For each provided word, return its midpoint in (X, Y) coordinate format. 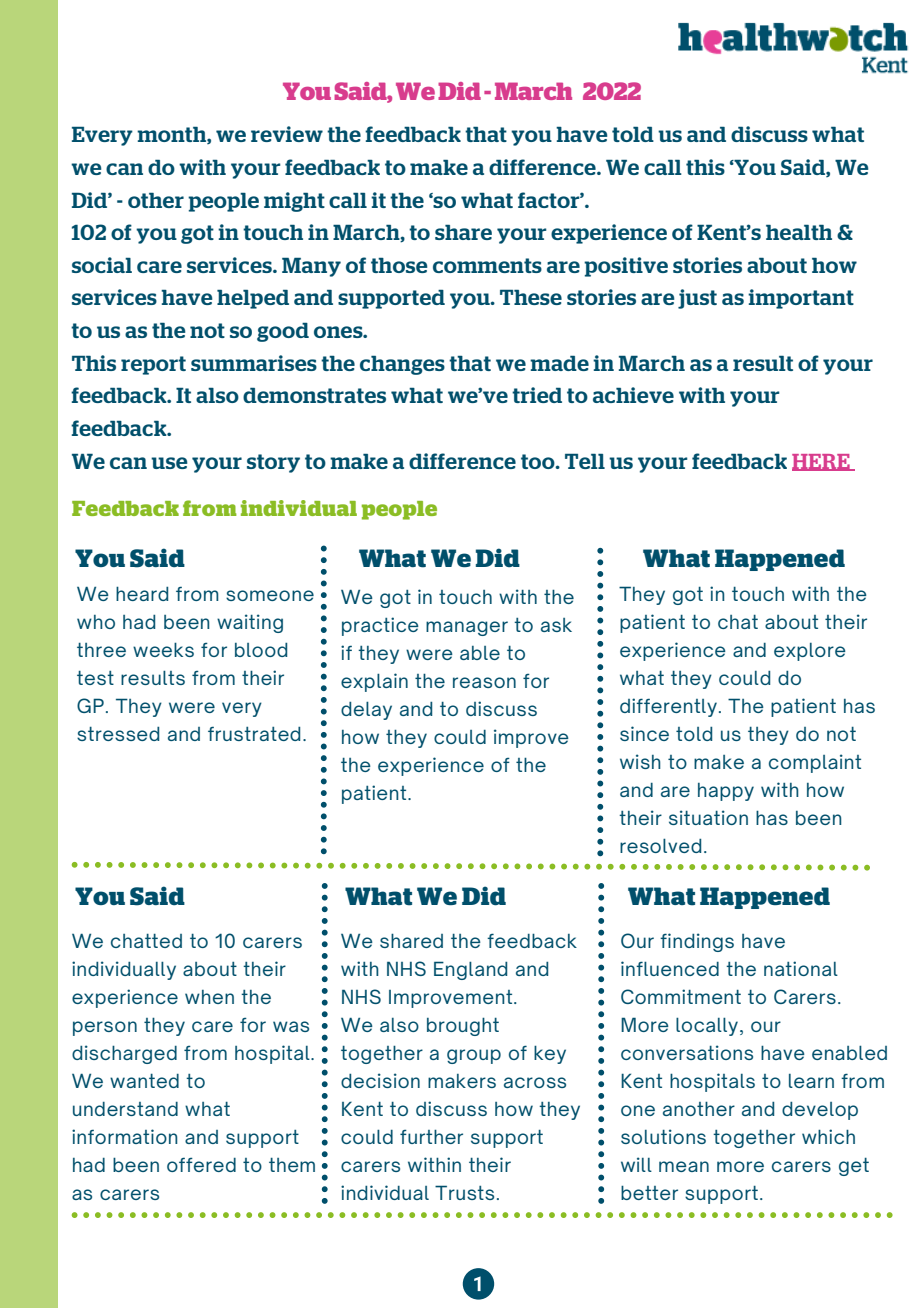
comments (487, 265)
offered (201, 1164)
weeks (163, 649)
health (799, 232)
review (287, 134)
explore (810, 652)
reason (484, 682)
